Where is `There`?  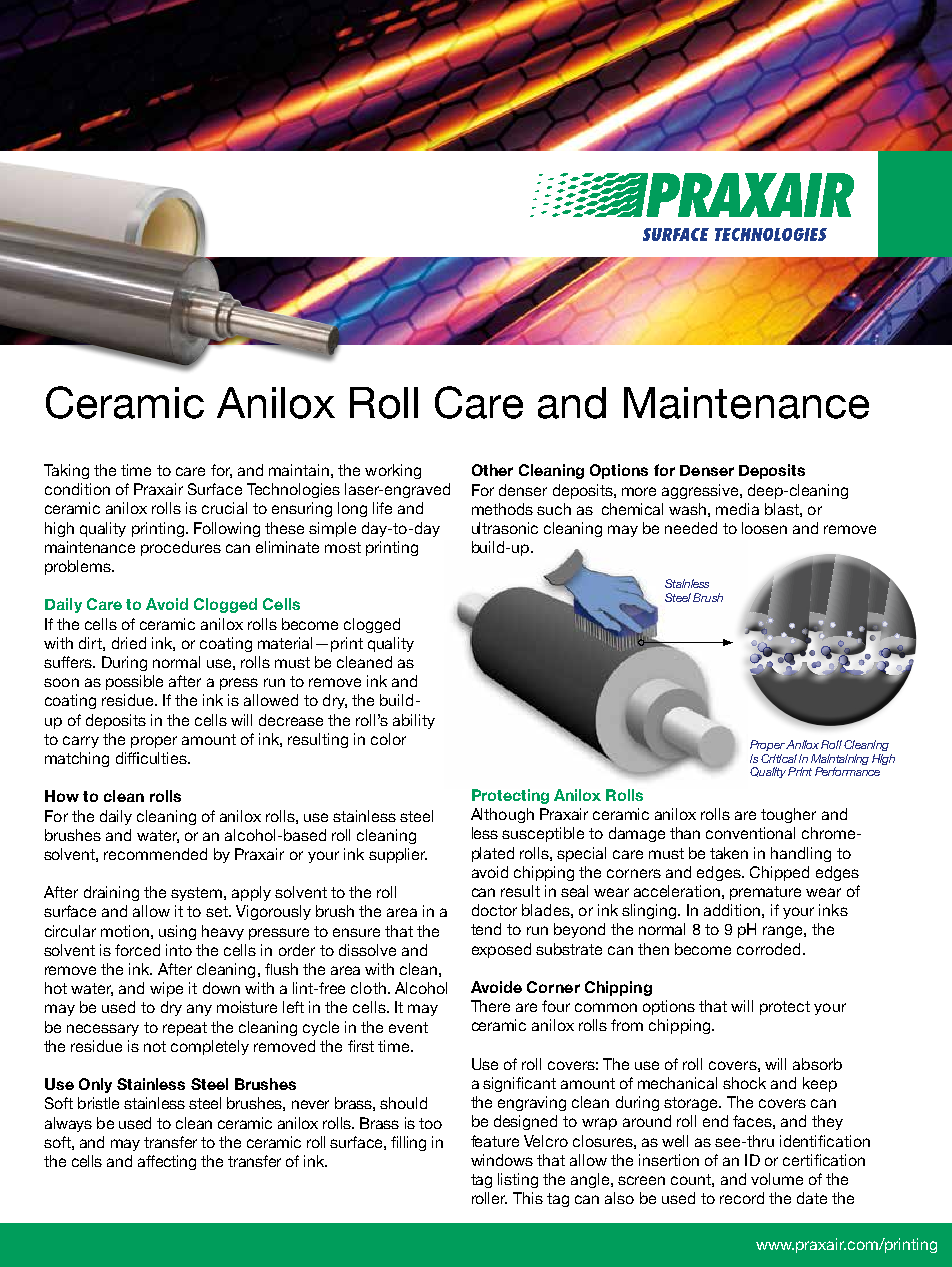 There is located at coordinates (490, 1006).
